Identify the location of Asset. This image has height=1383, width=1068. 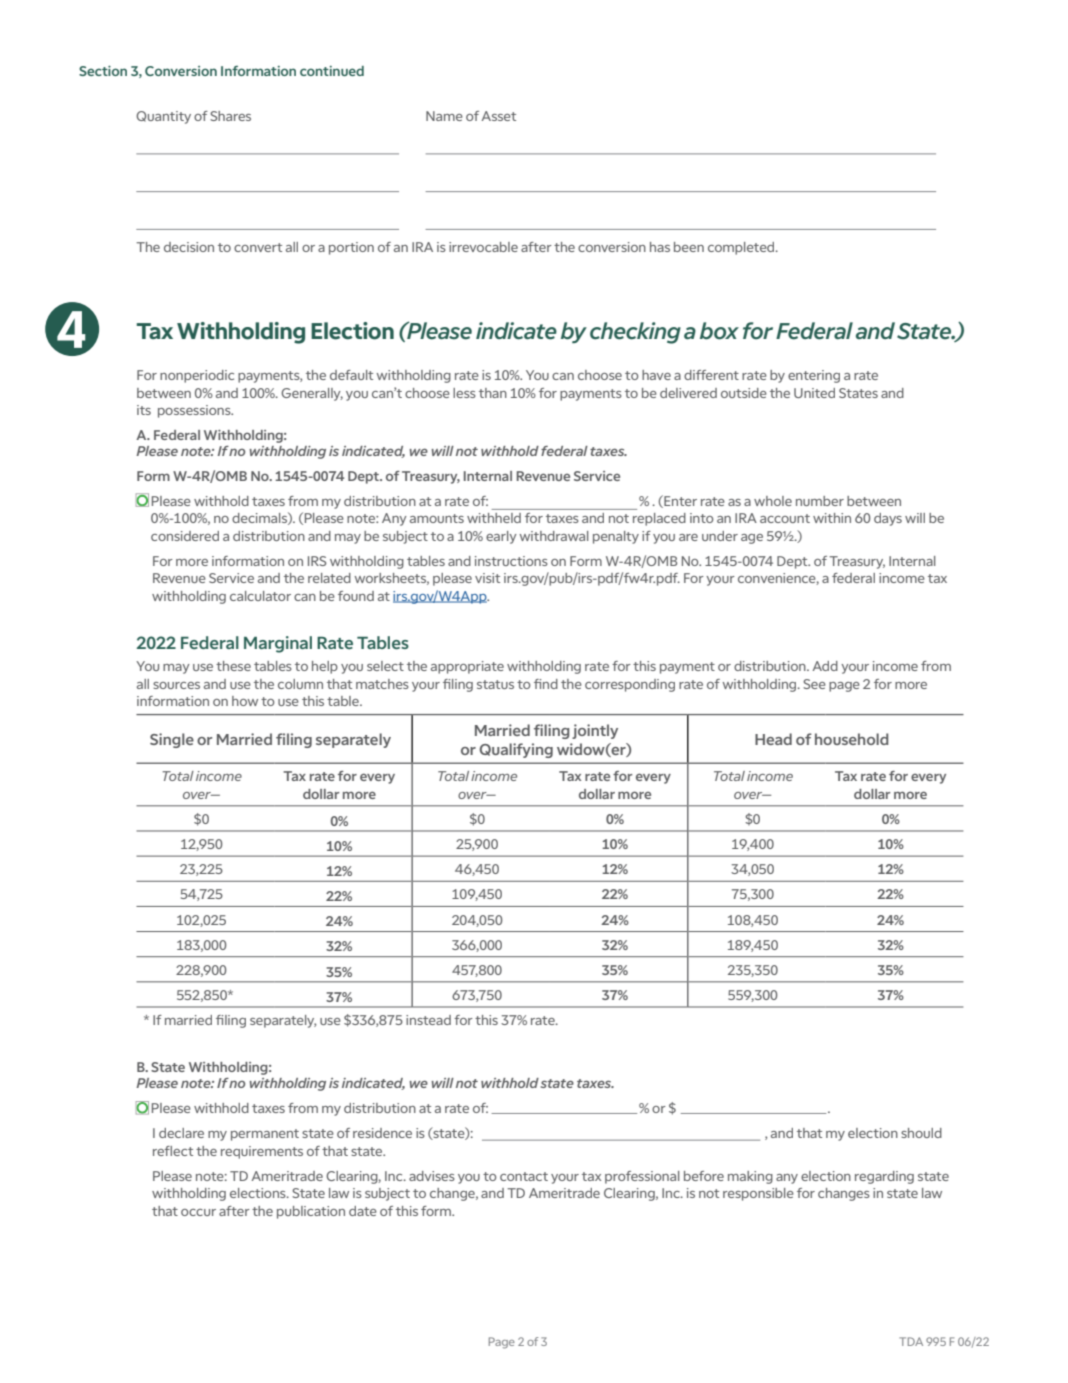
(498, 116).
